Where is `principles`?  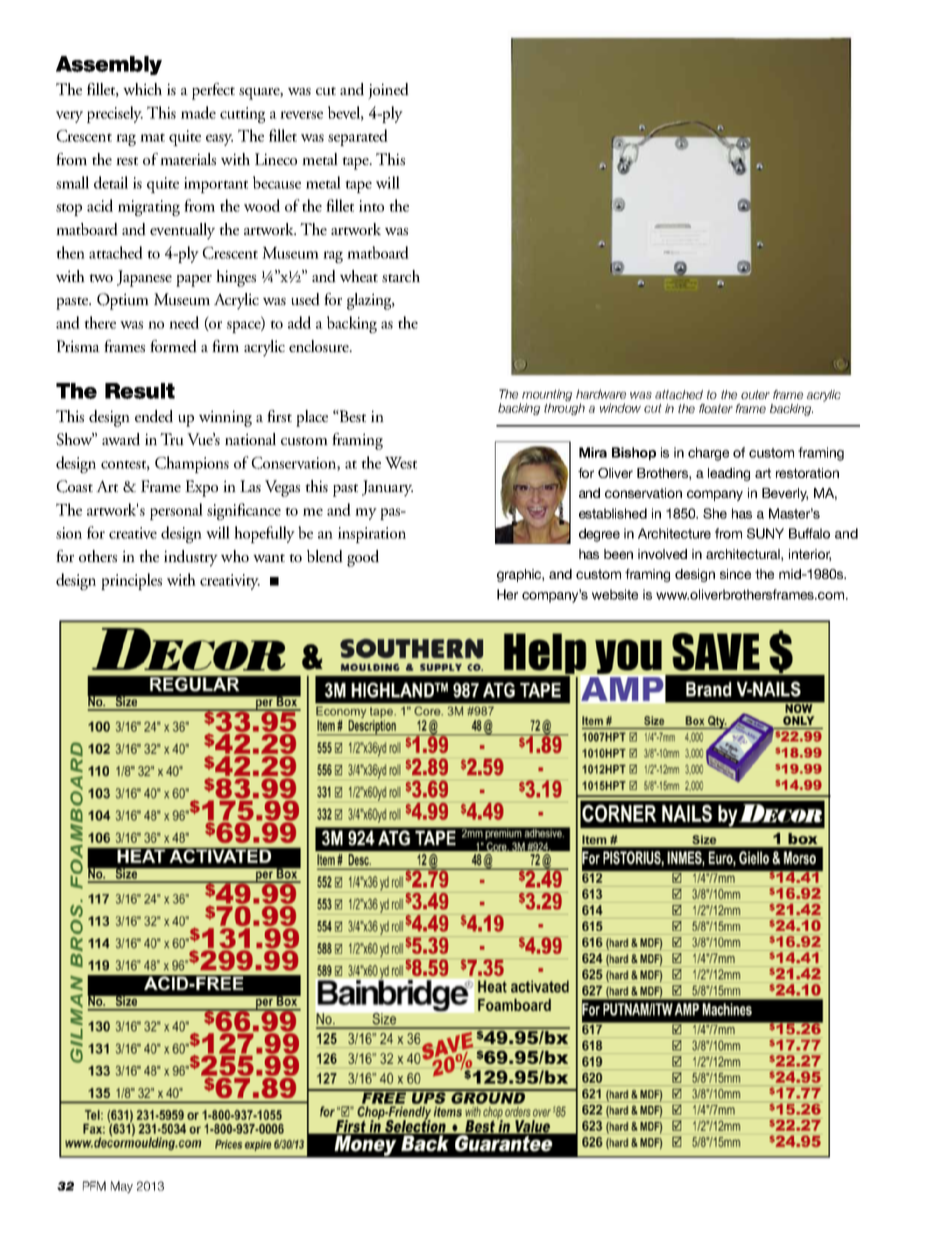
principles is located at coordinates (131, 581).
